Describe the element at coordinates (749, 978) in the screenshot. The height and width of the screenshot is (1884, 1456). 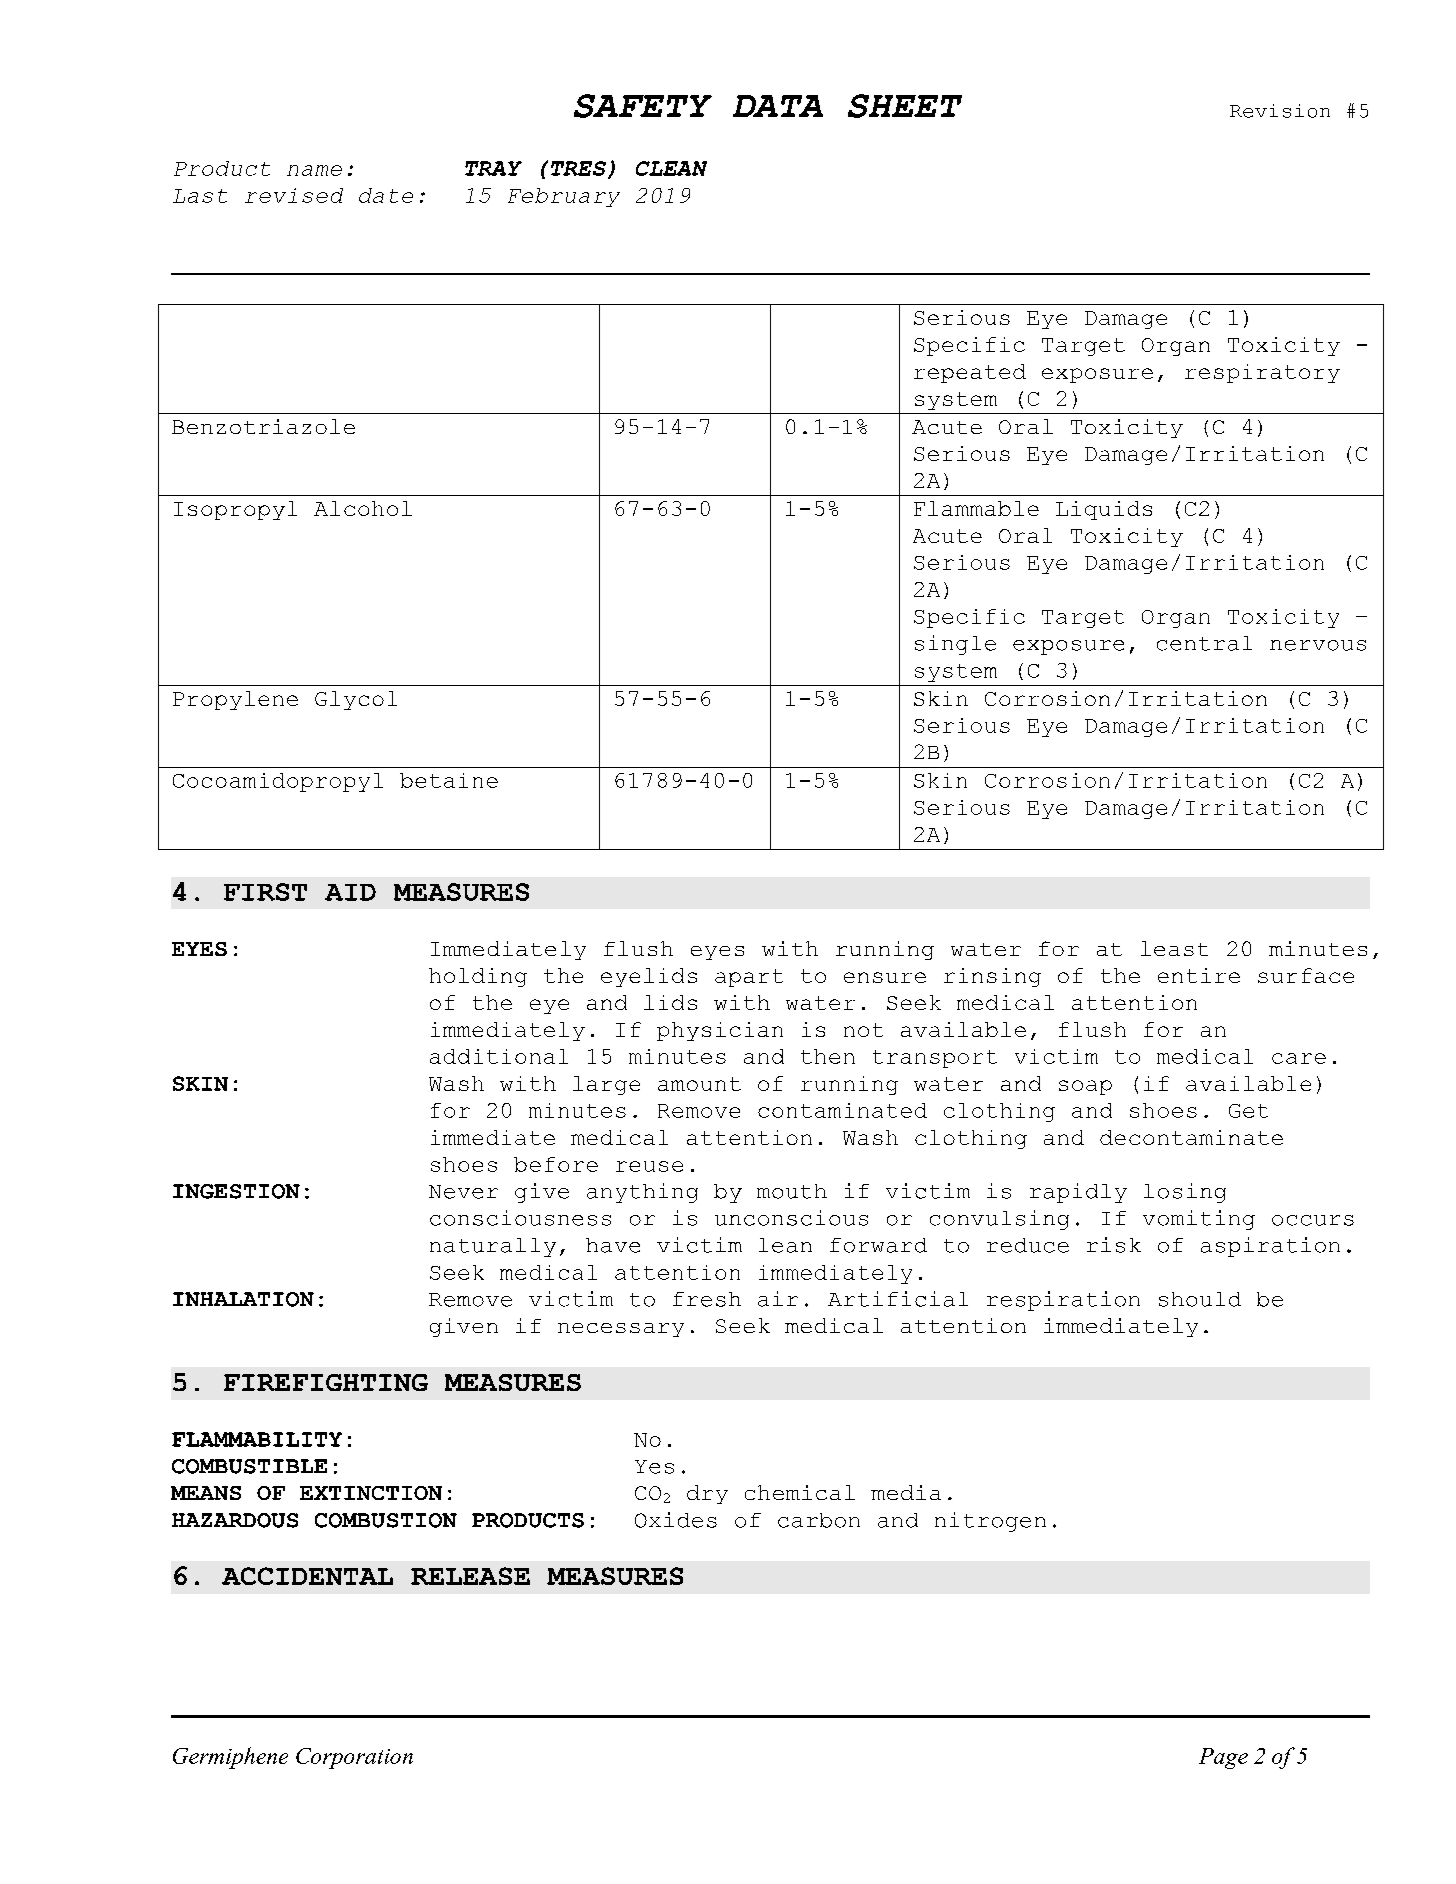
I see `apart` at that location.
